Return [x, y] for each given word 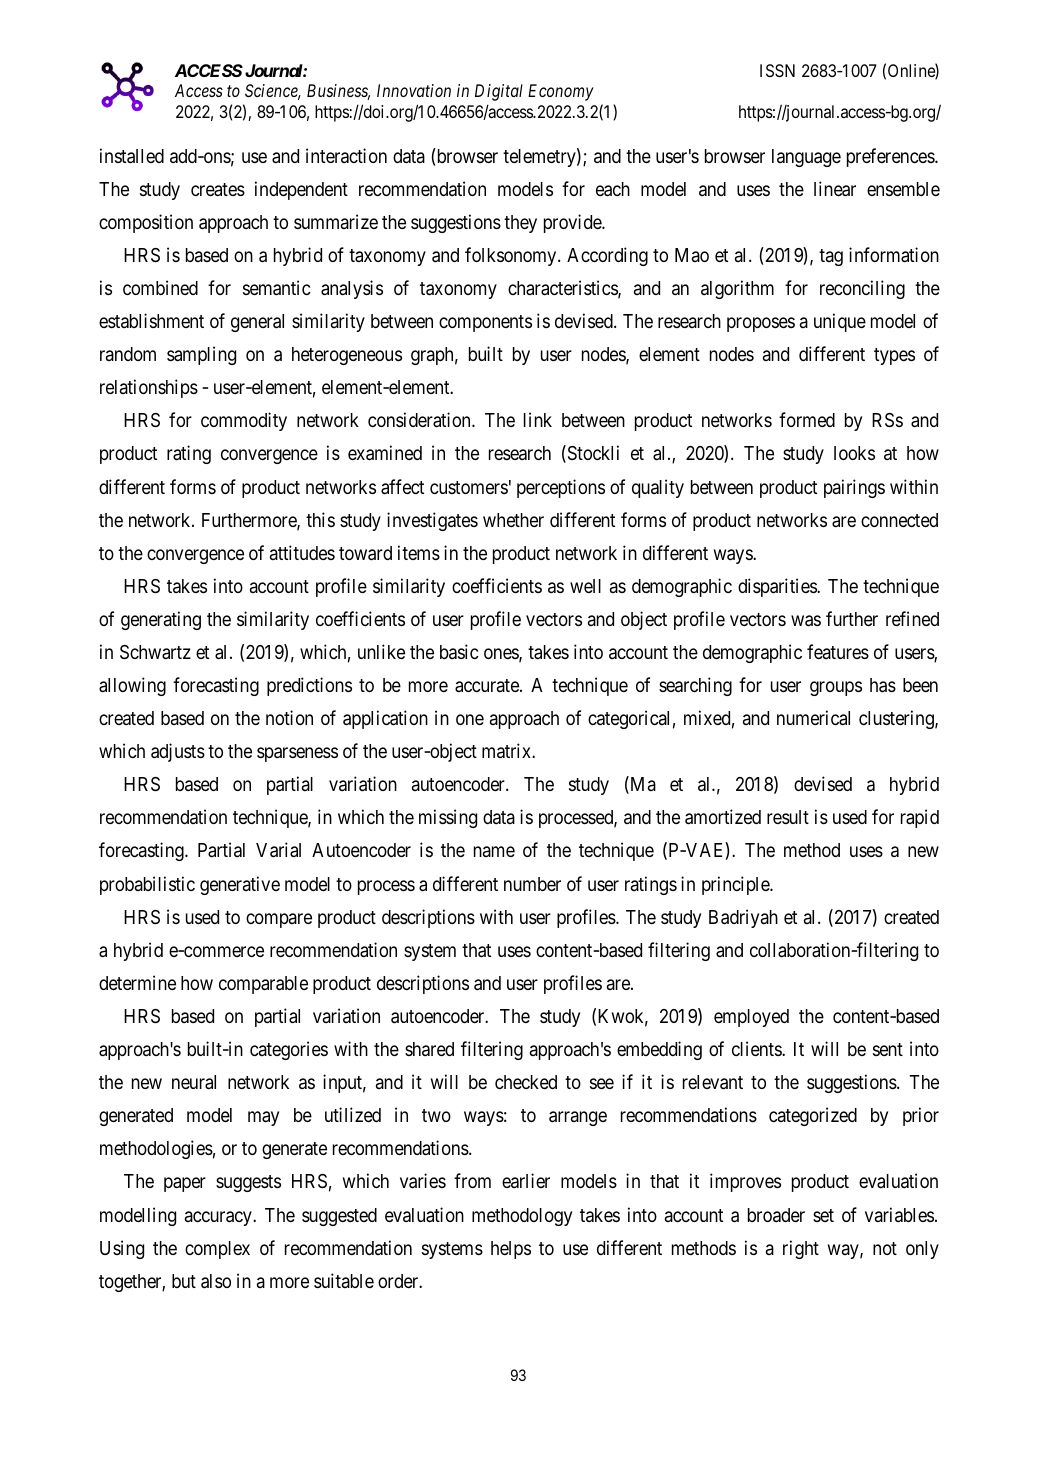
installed [132, 156]
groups [836, 688]
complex [217, 1250]
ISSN [777, 70]
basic [459, 651]
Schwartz [155, 652]
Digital [499, 92]
